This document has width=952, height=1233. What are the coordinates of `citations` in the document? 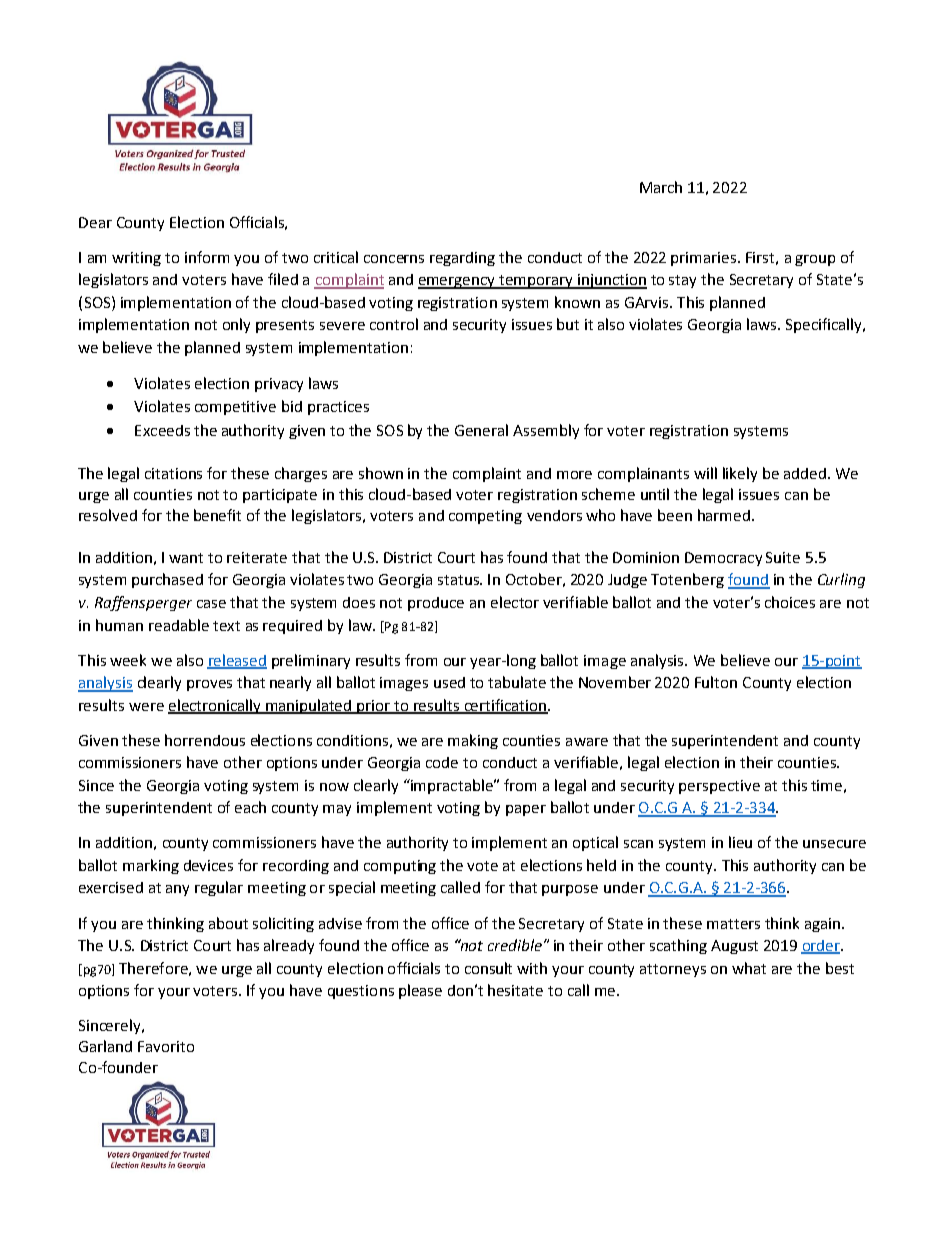 It's located at (173, 473).
